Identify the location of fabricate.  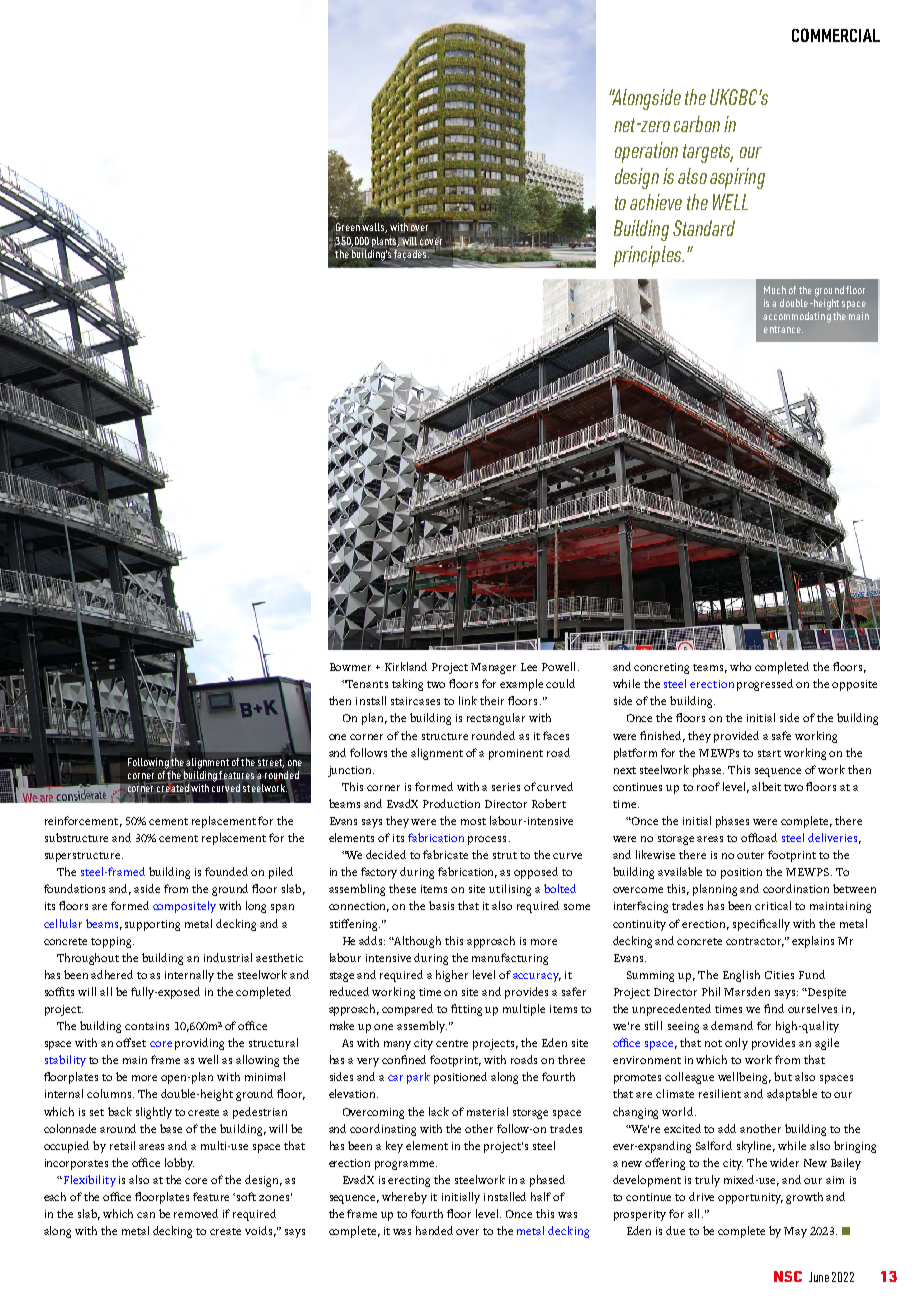
(445, 854).
